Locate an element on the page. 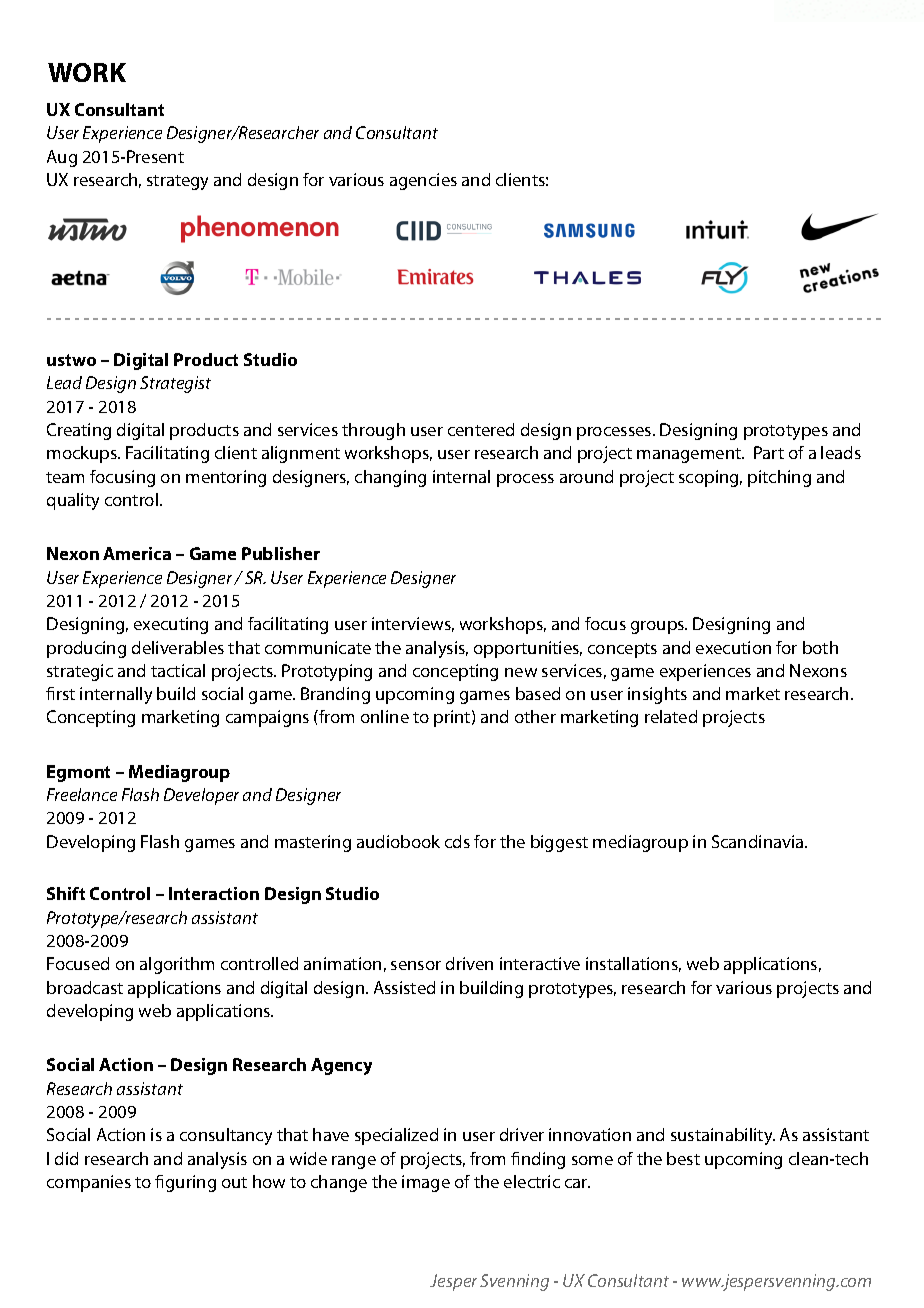  Developer is located at coordinates (201, 796).
